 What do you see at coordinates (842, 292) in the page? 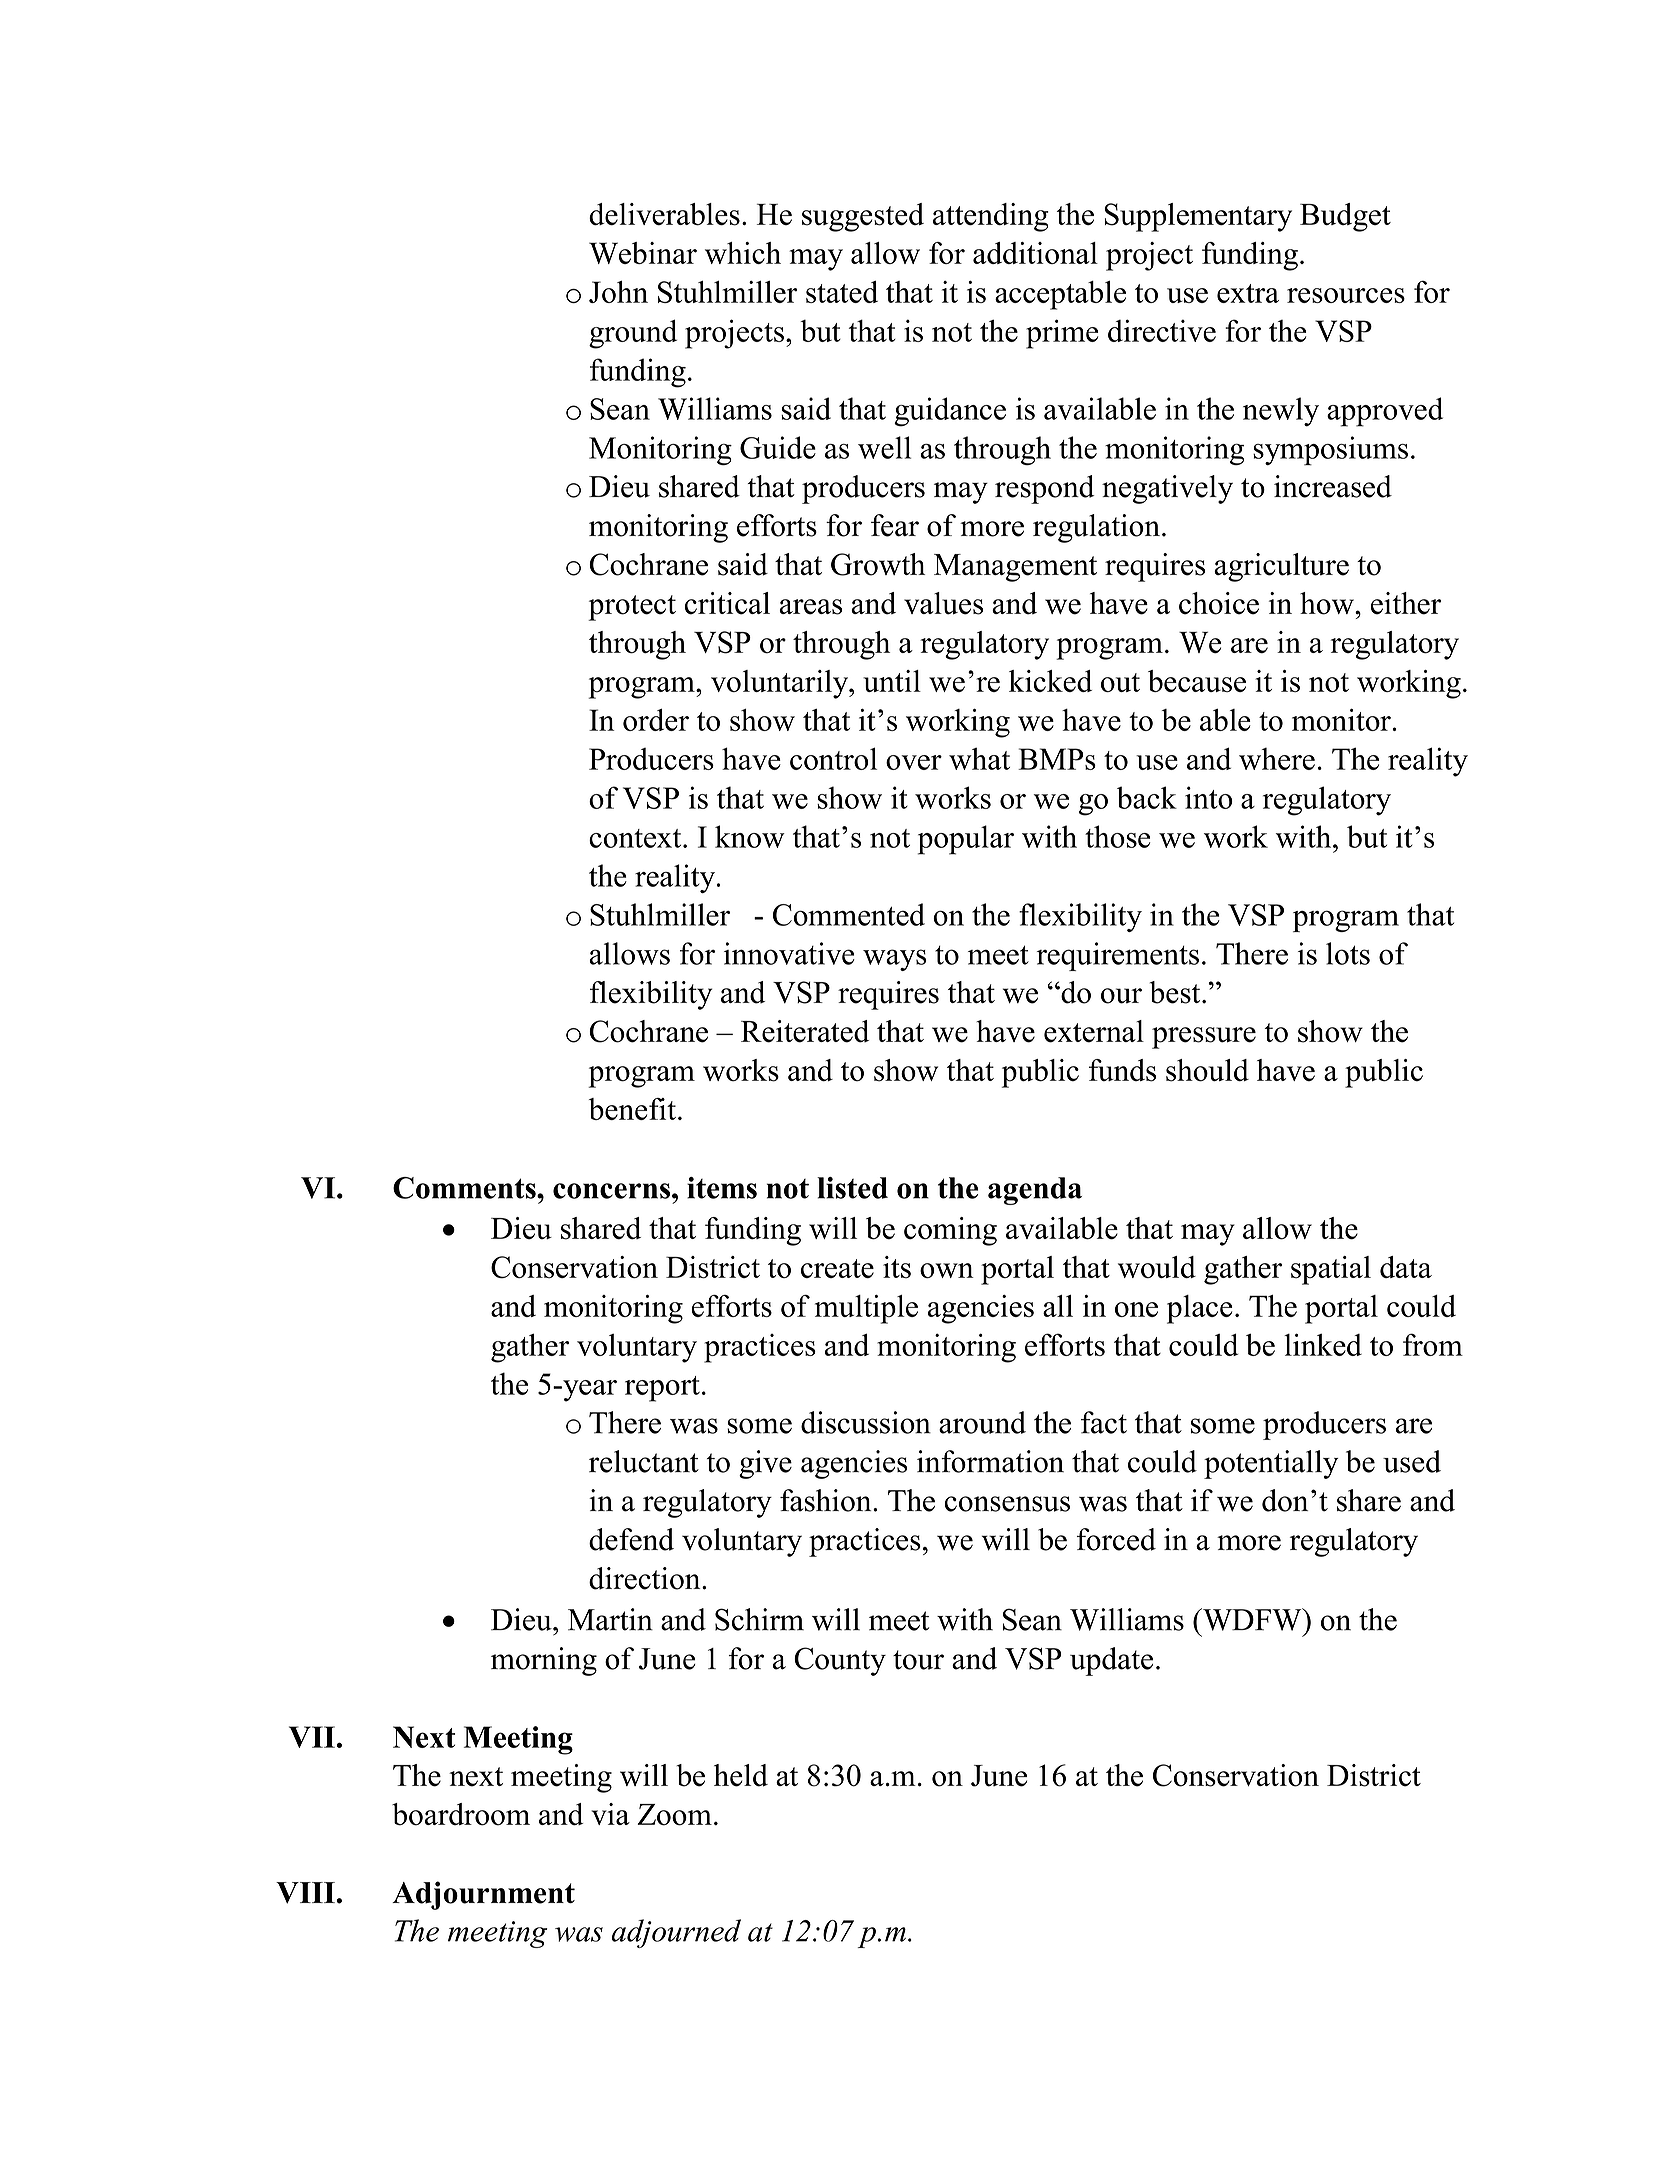
I see `stated` at bounding box center [842, 292].
